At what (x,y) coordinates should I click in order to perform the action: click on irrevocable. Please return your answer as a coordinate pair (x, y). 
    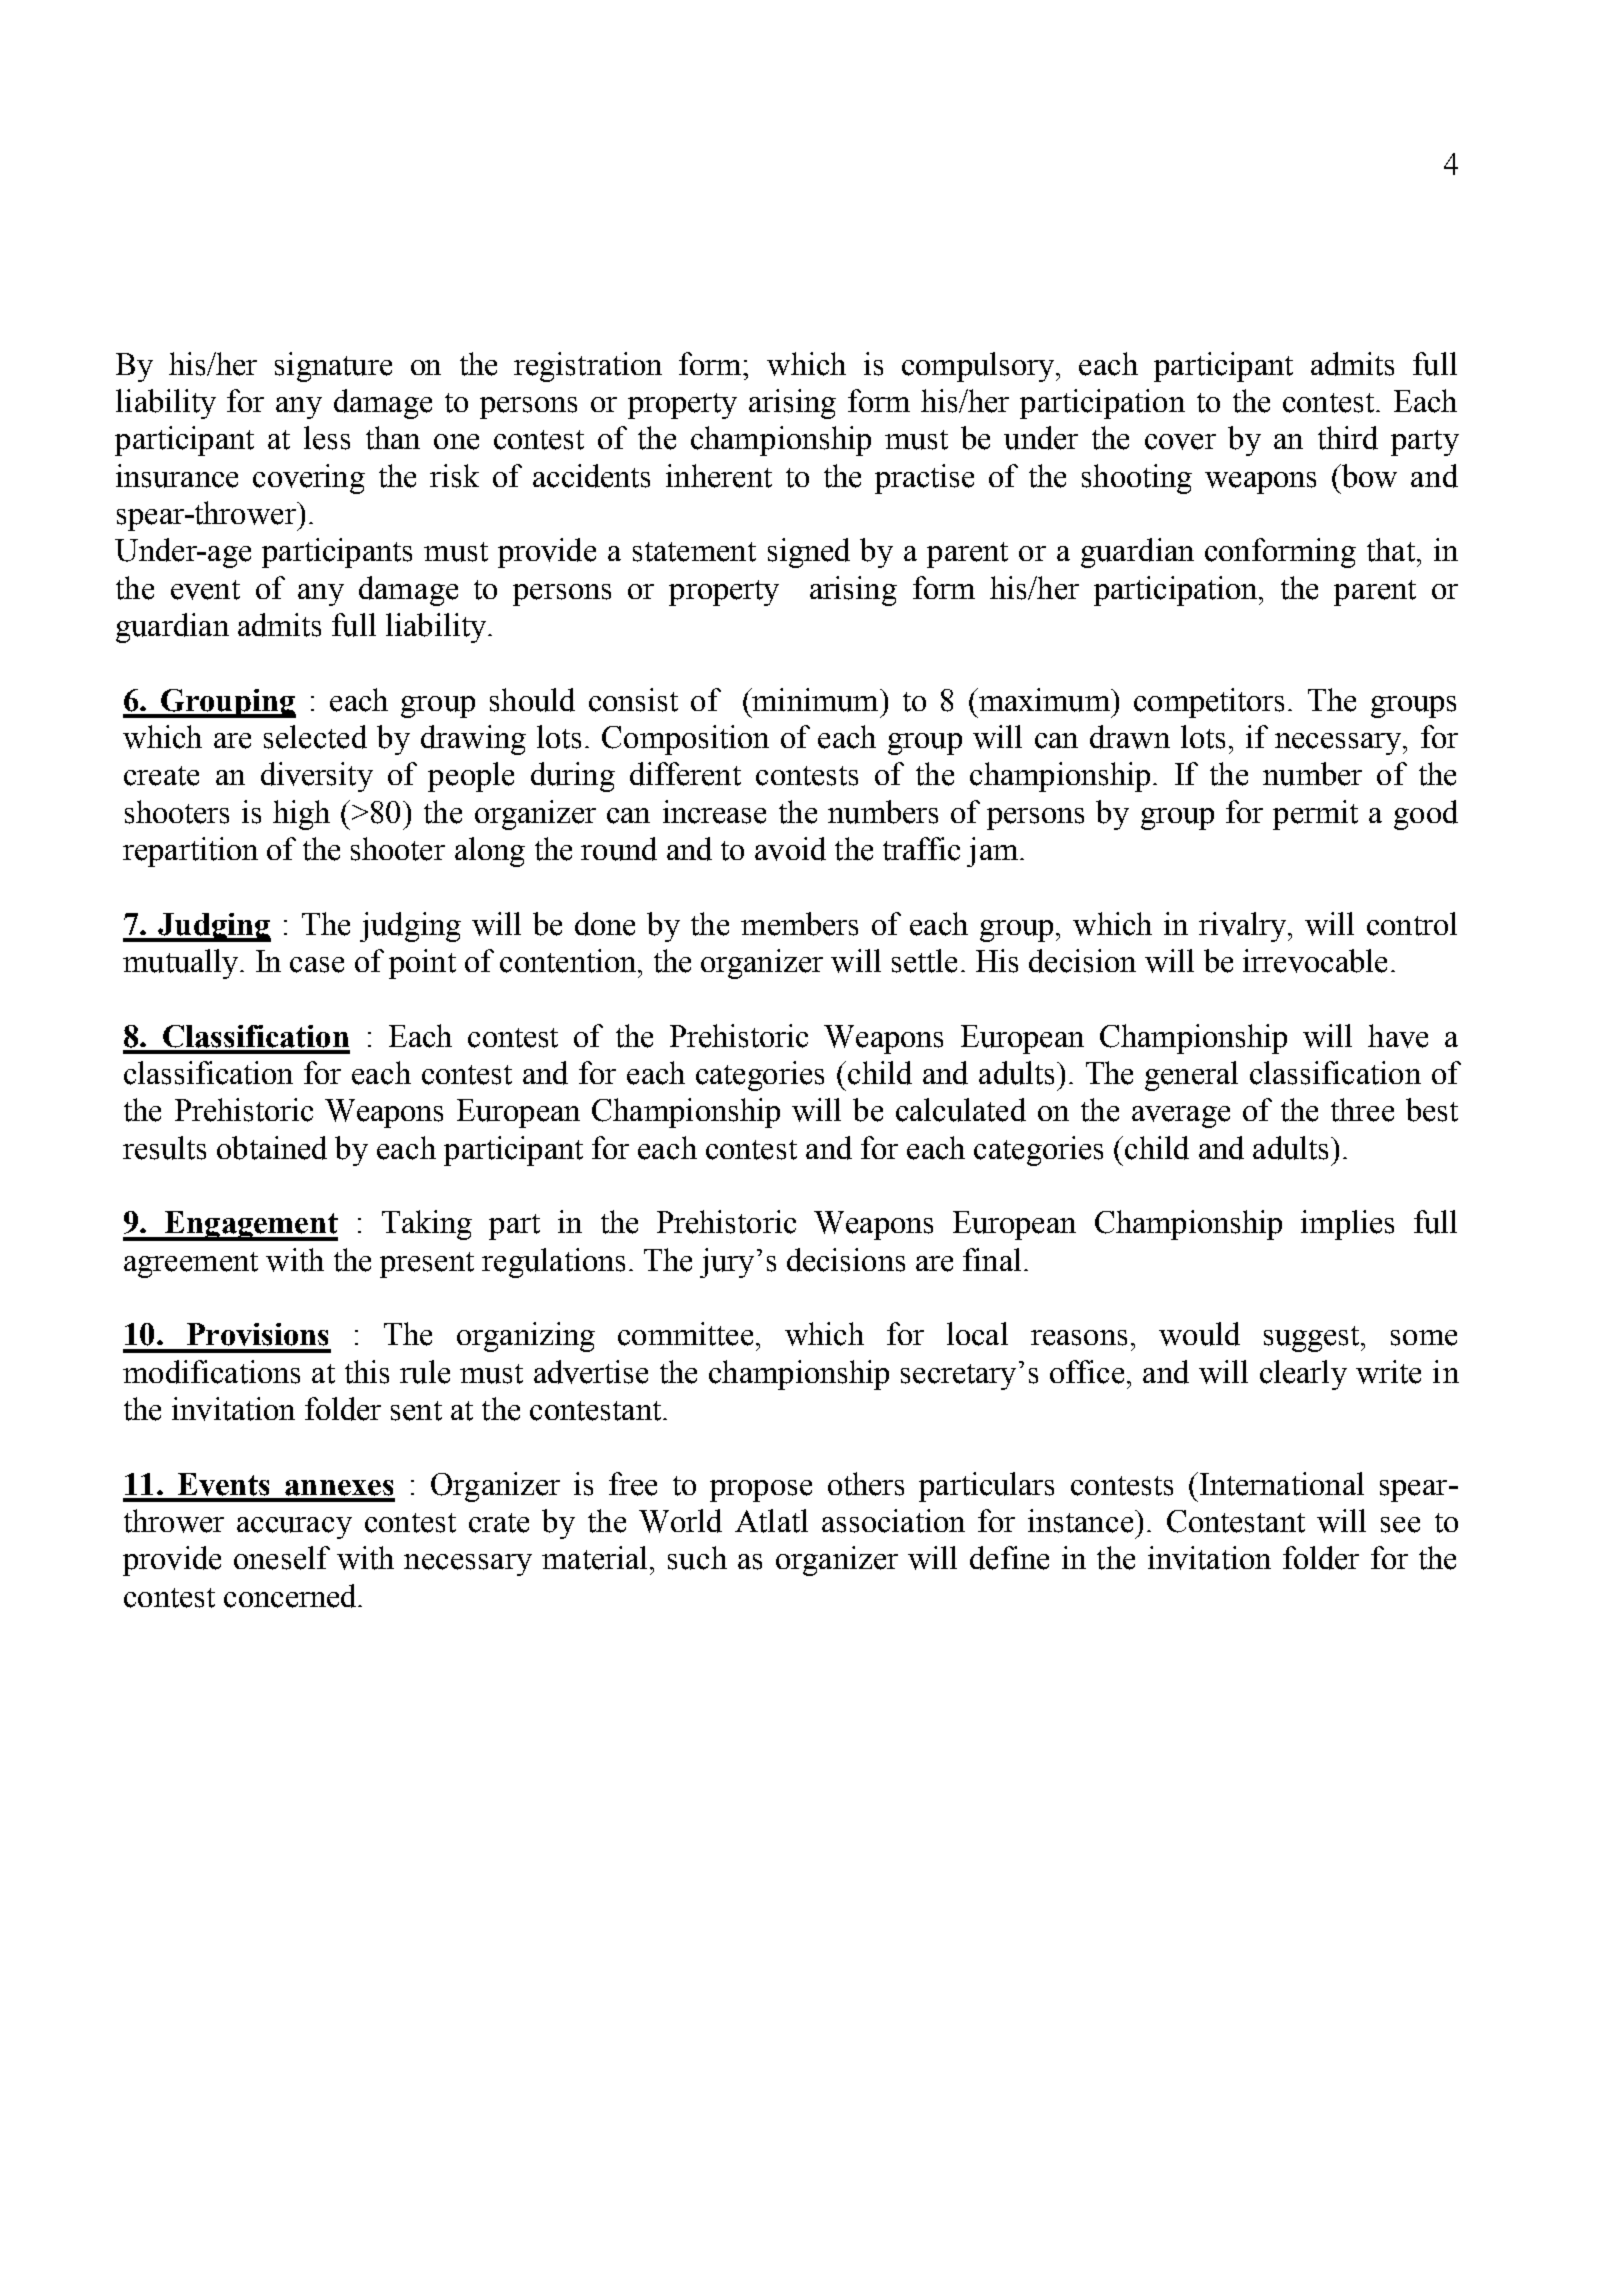
    Looking at the image, I should click on (1315, 961).
